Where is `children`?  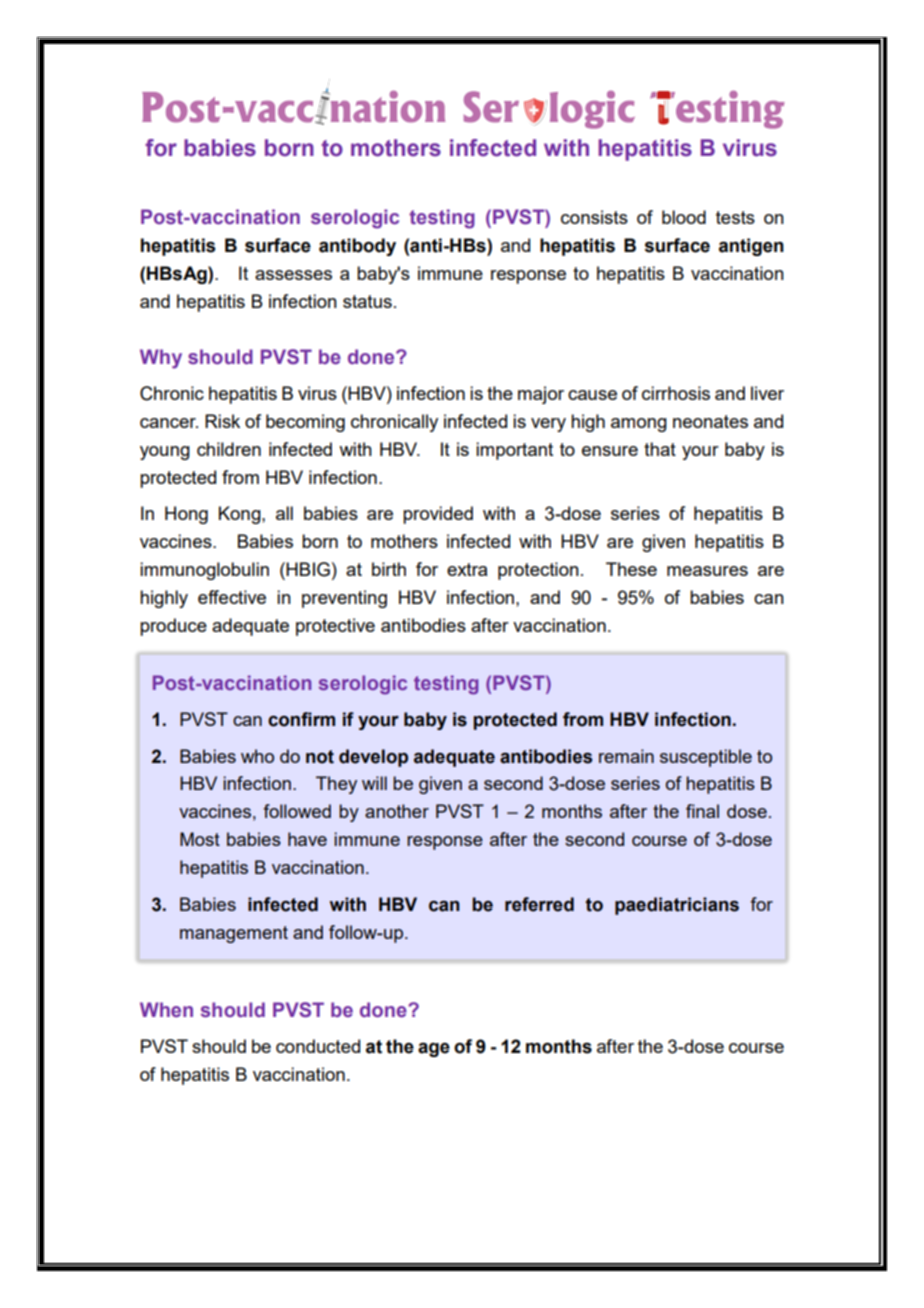 children is located at coordinates (229, 449).
